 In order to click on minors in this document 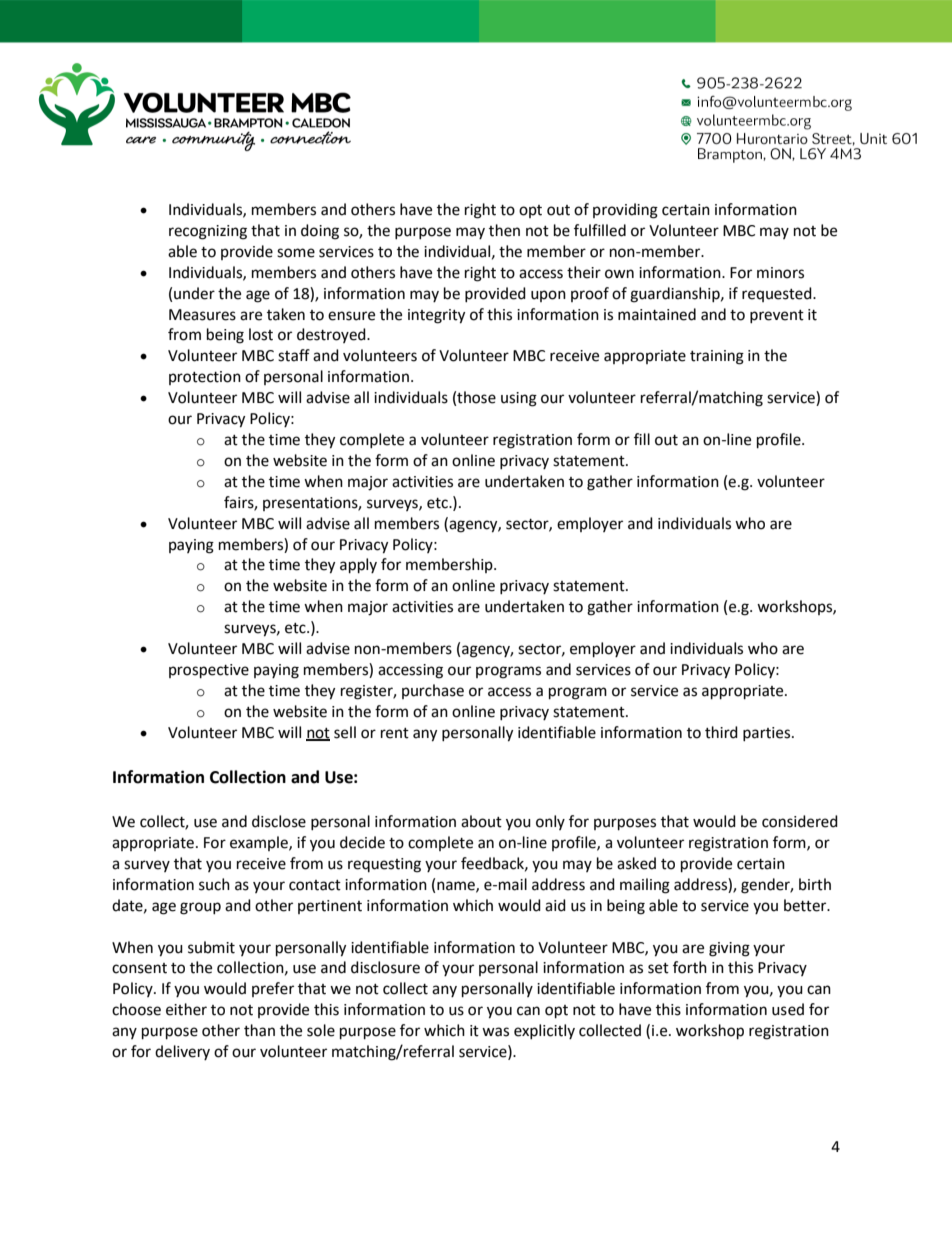, I will do `click(780, 273)`.
